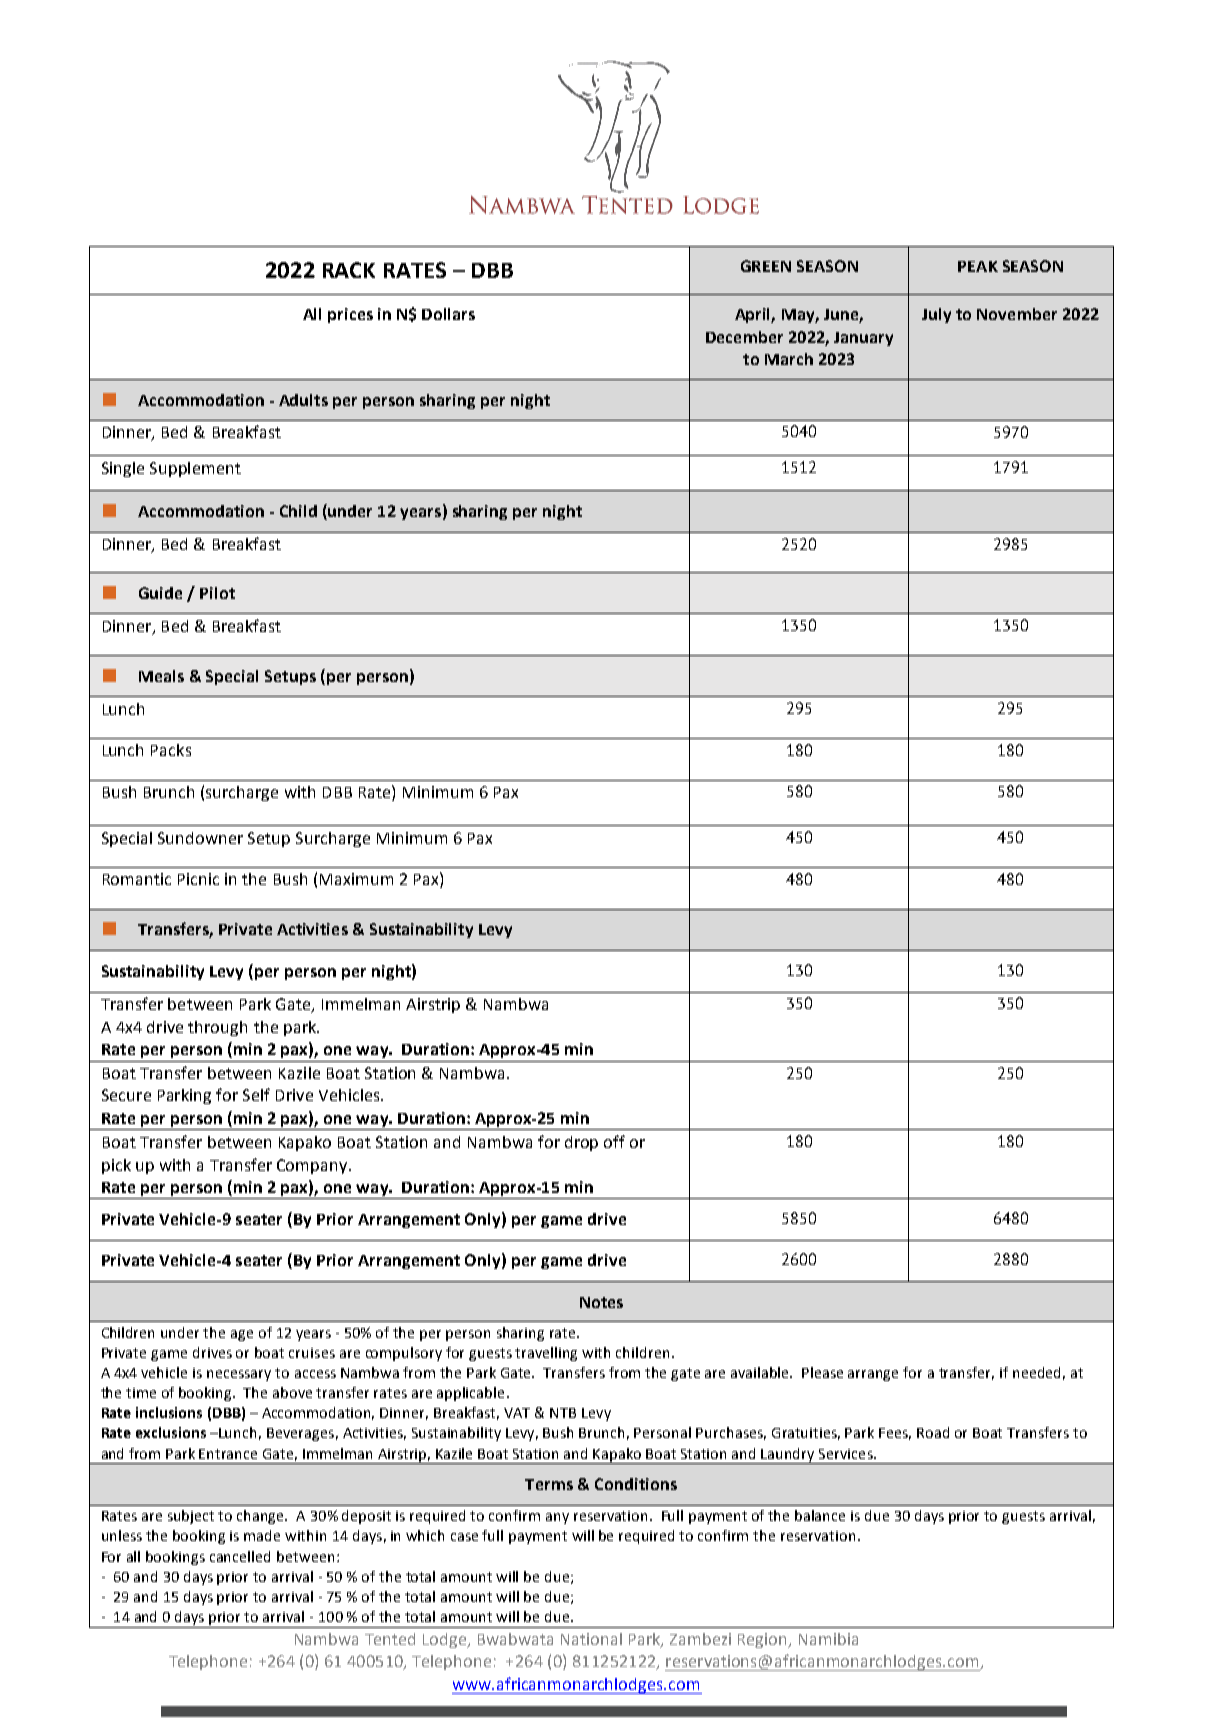 This page has width=1226, height=1734. I want to click on July, so click(936, 315).
